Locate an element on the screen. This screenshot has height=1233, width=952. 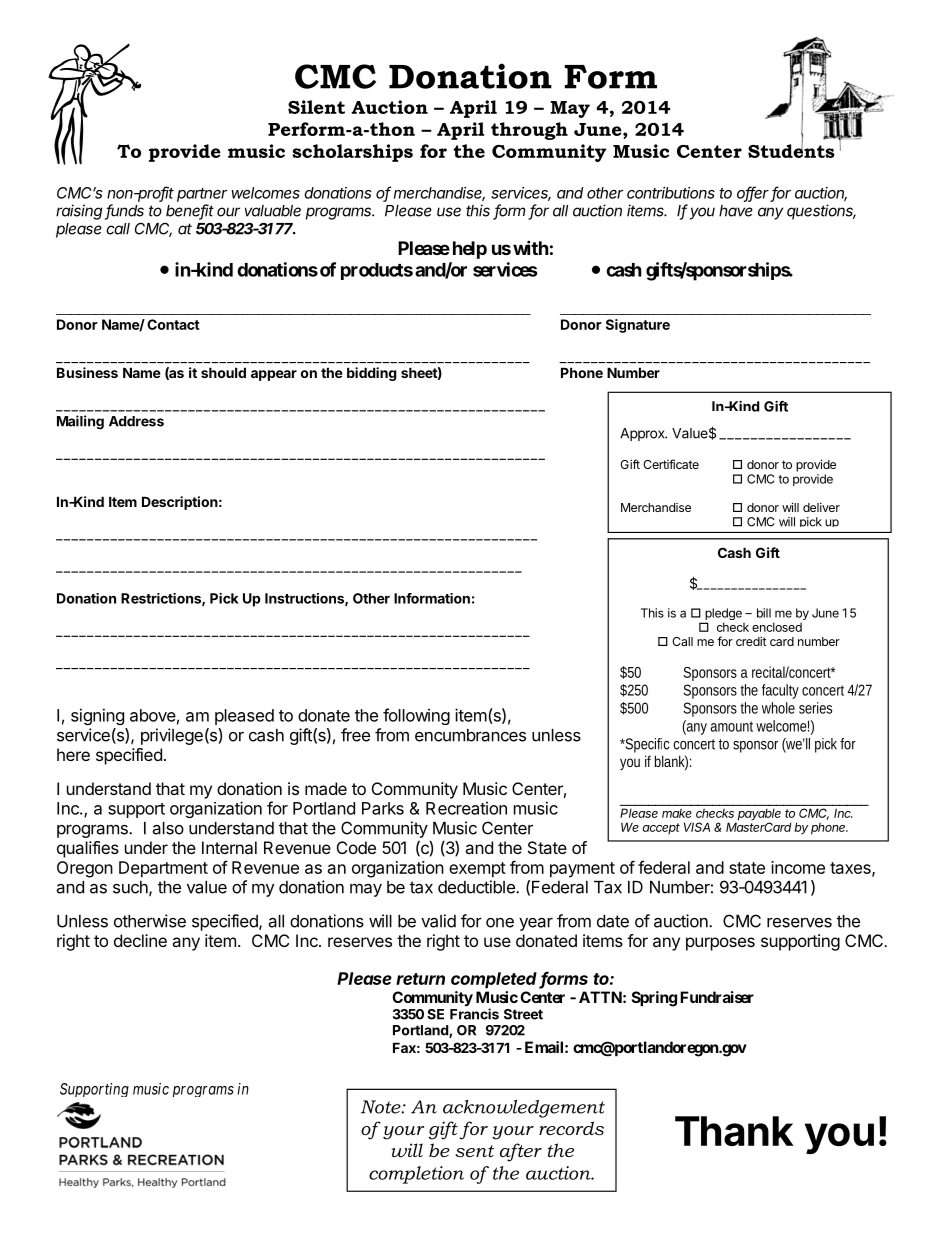
signing is located at coordinates (97, 716).
